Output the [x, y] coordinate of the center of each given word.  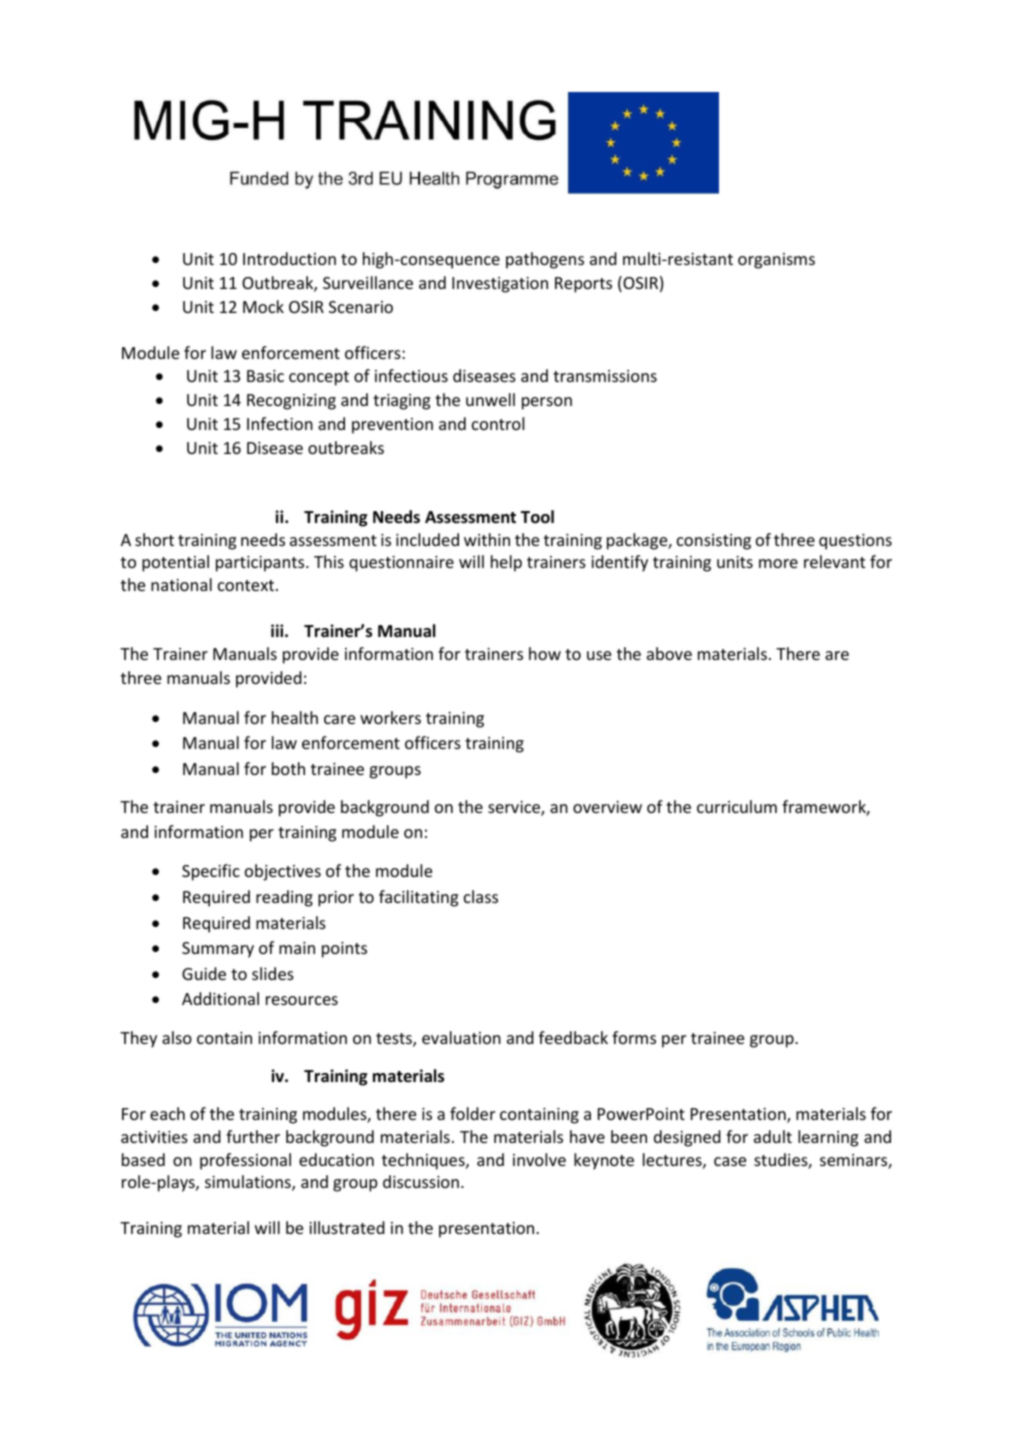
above [669, 653]
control [498, 423]
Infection [280, 423]
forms [634, 1037]
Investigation [500, 285]
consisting [714, 542]
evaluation [461, 1037]
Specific [211, 872]
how [545, 653]
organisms [776, 261]
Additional [220, 998]
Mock [263, 306]
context [246, 585]
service [515, 808]
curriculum [737, 806]
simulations [249, 1183]
